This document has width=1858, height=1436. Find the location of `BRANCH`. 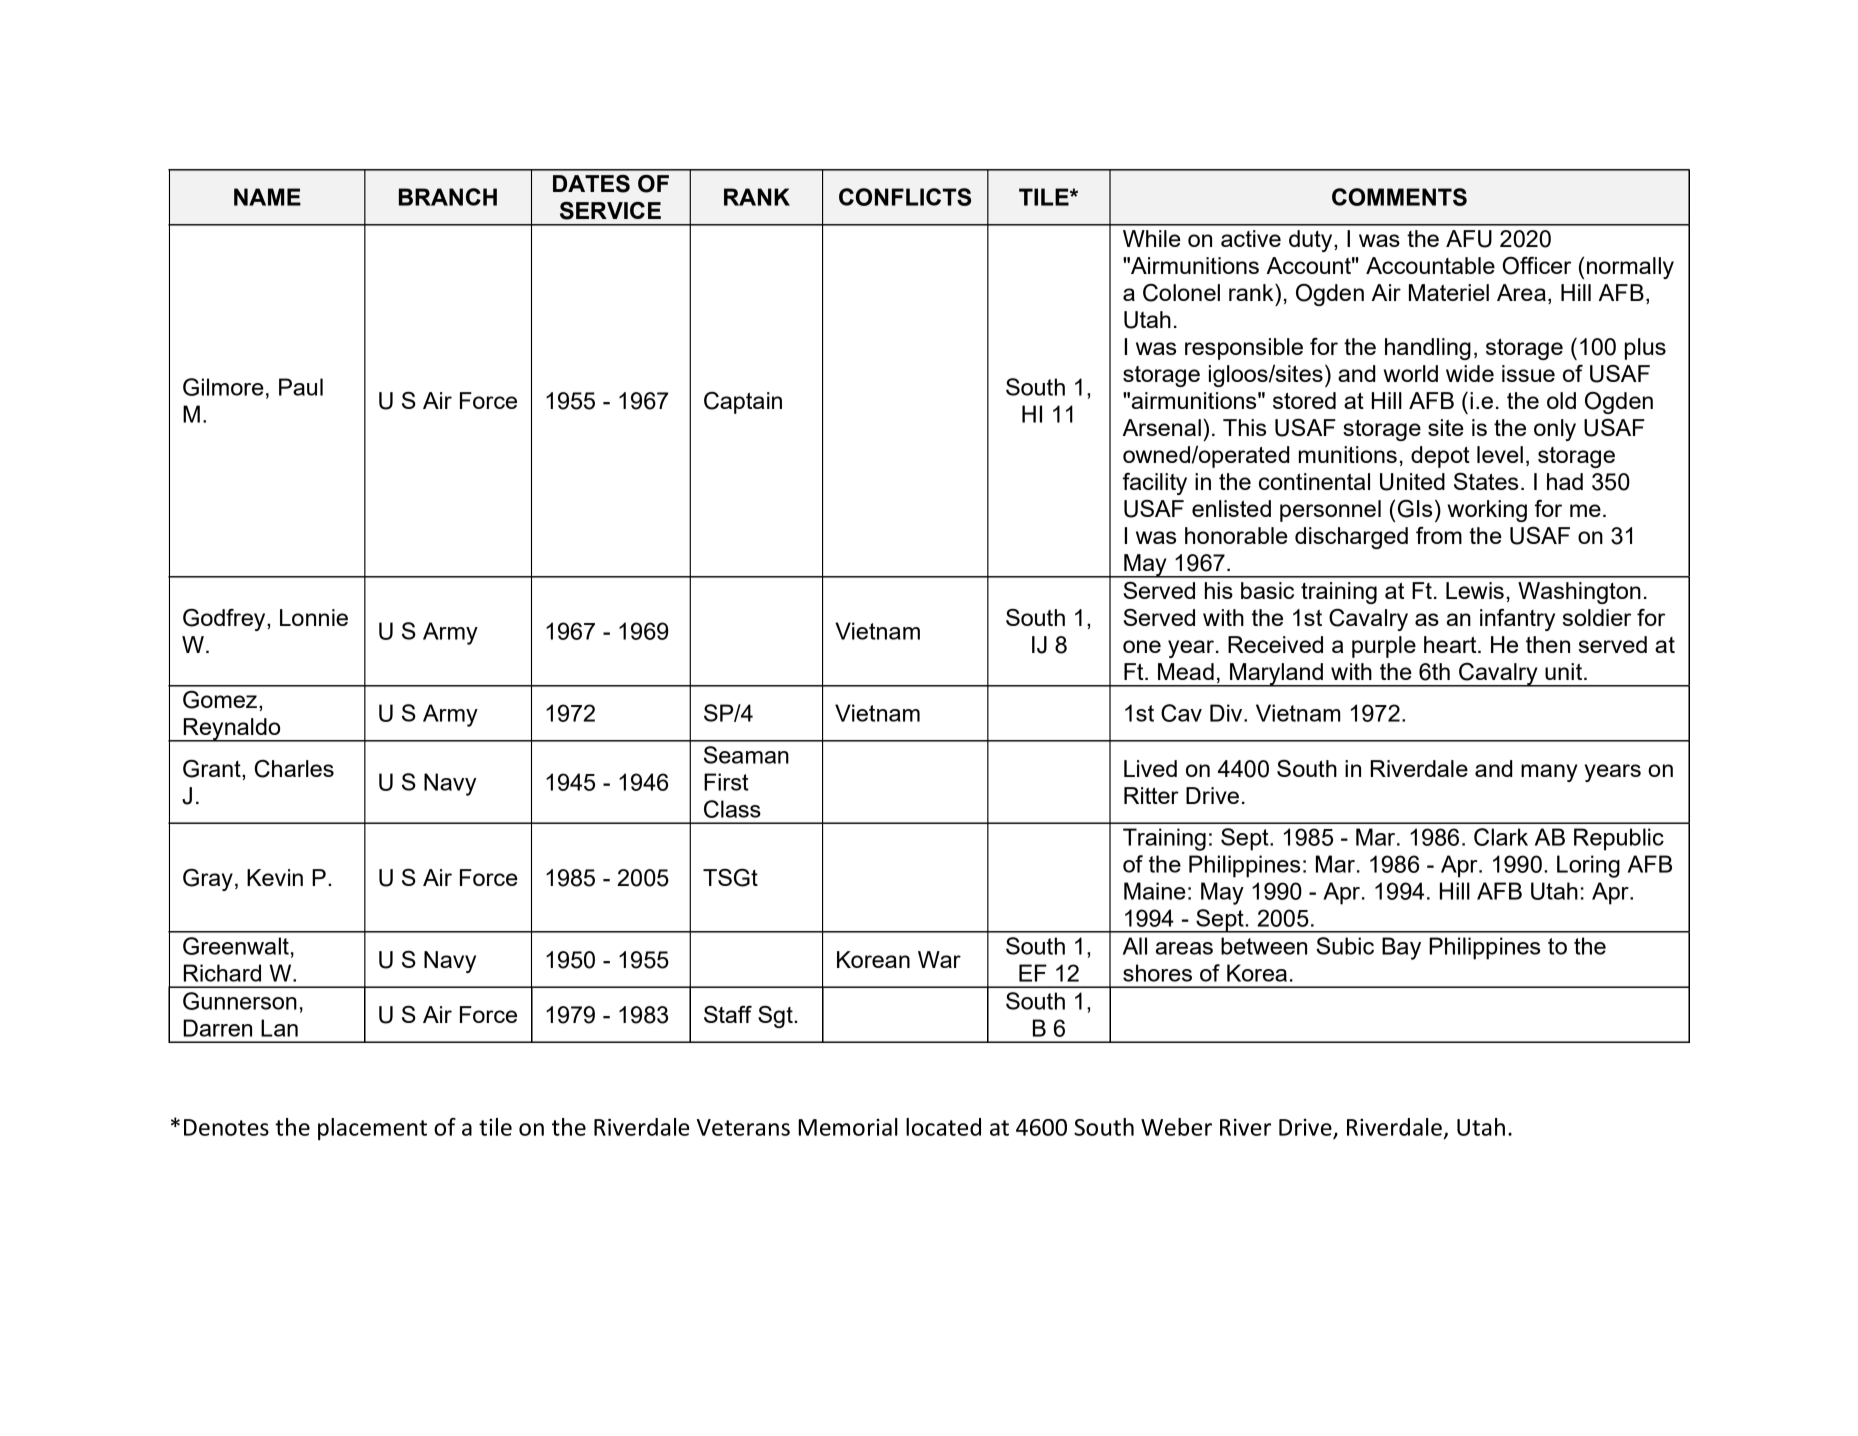

BRANCH is located at coordinates (448, 197).
